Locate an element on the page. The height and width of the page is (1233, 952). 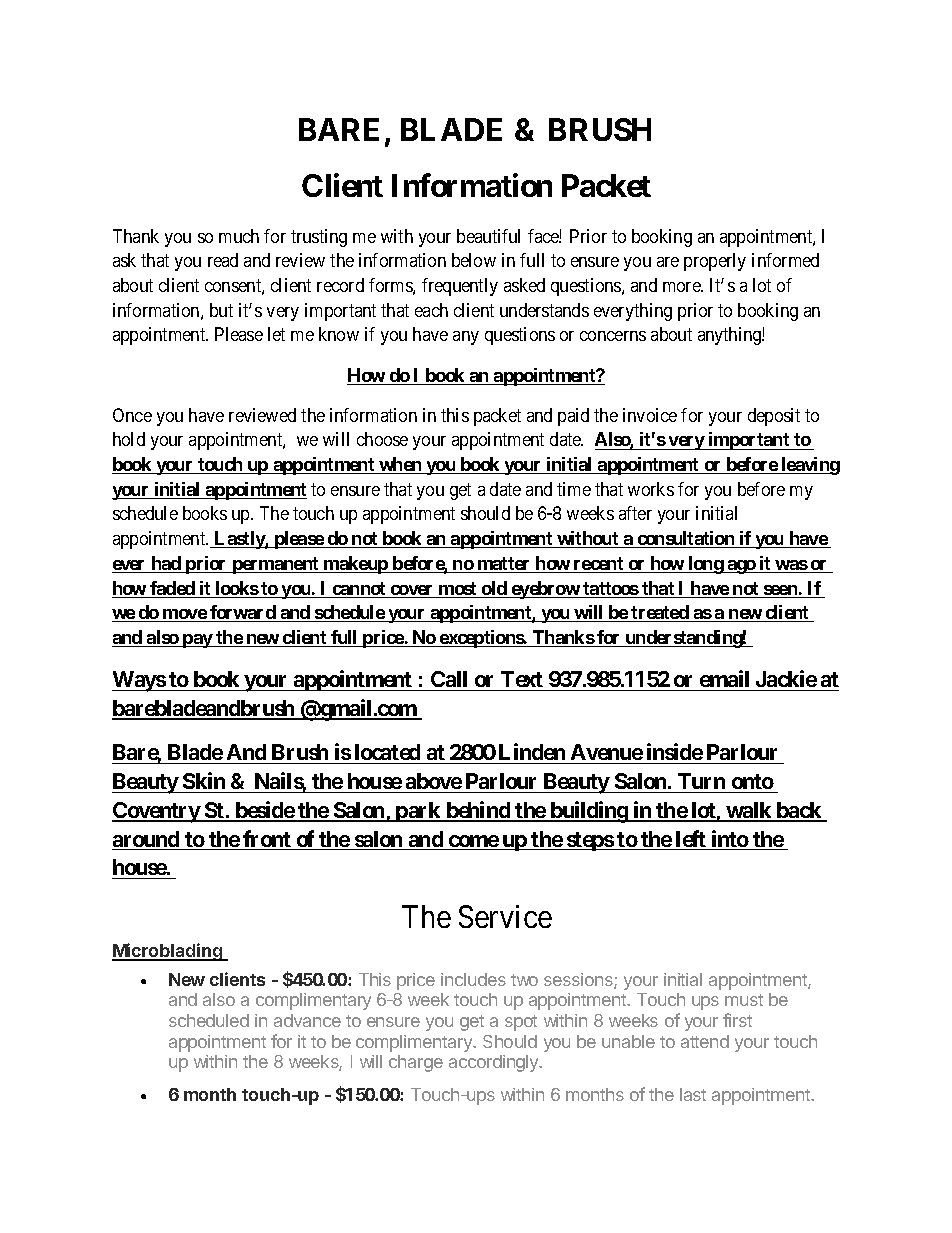
properly is located at coordinates (715, 262).
